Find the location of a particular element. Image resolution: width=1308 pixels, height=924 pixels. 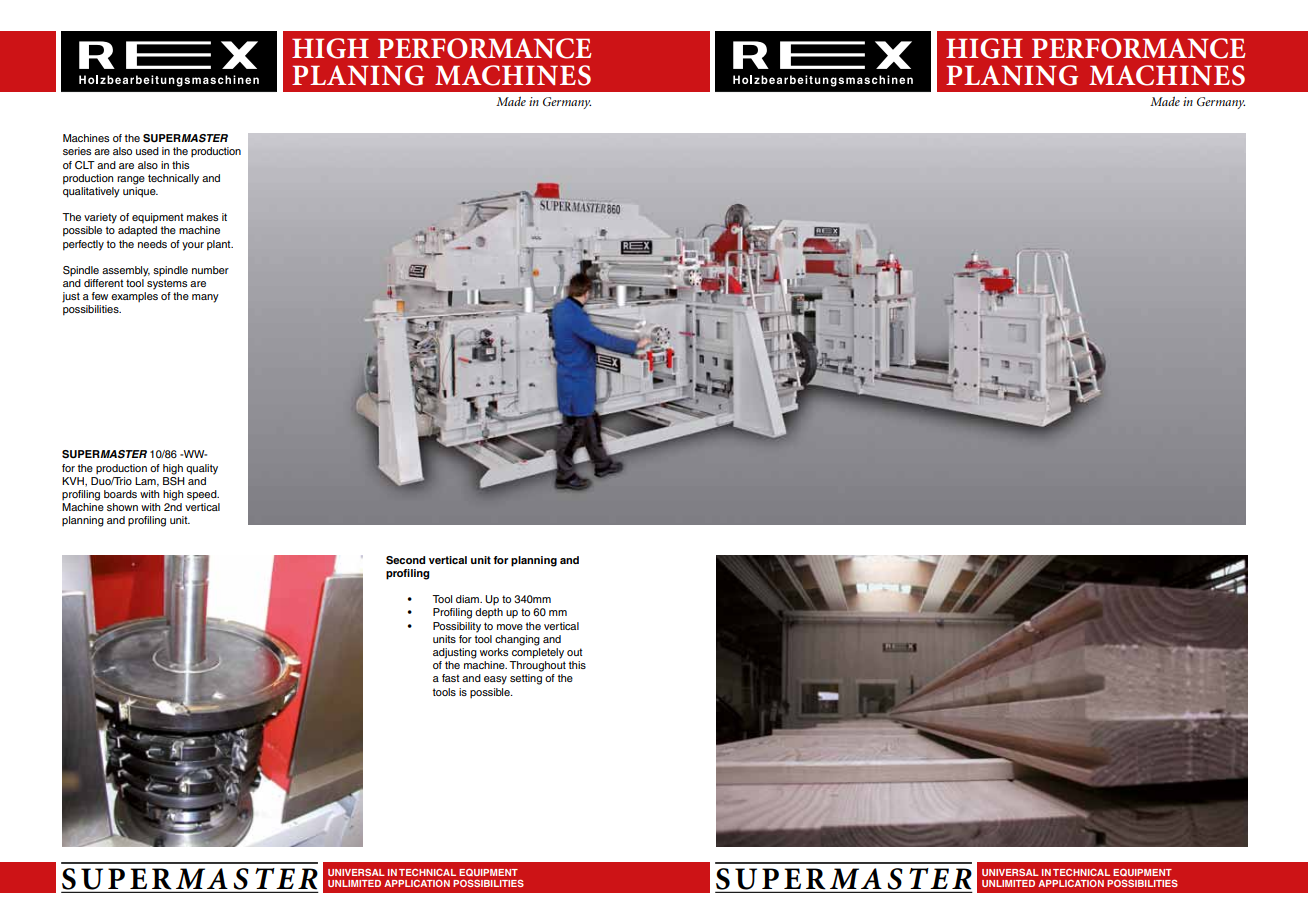

speed is located at coordinates (203, 495).
